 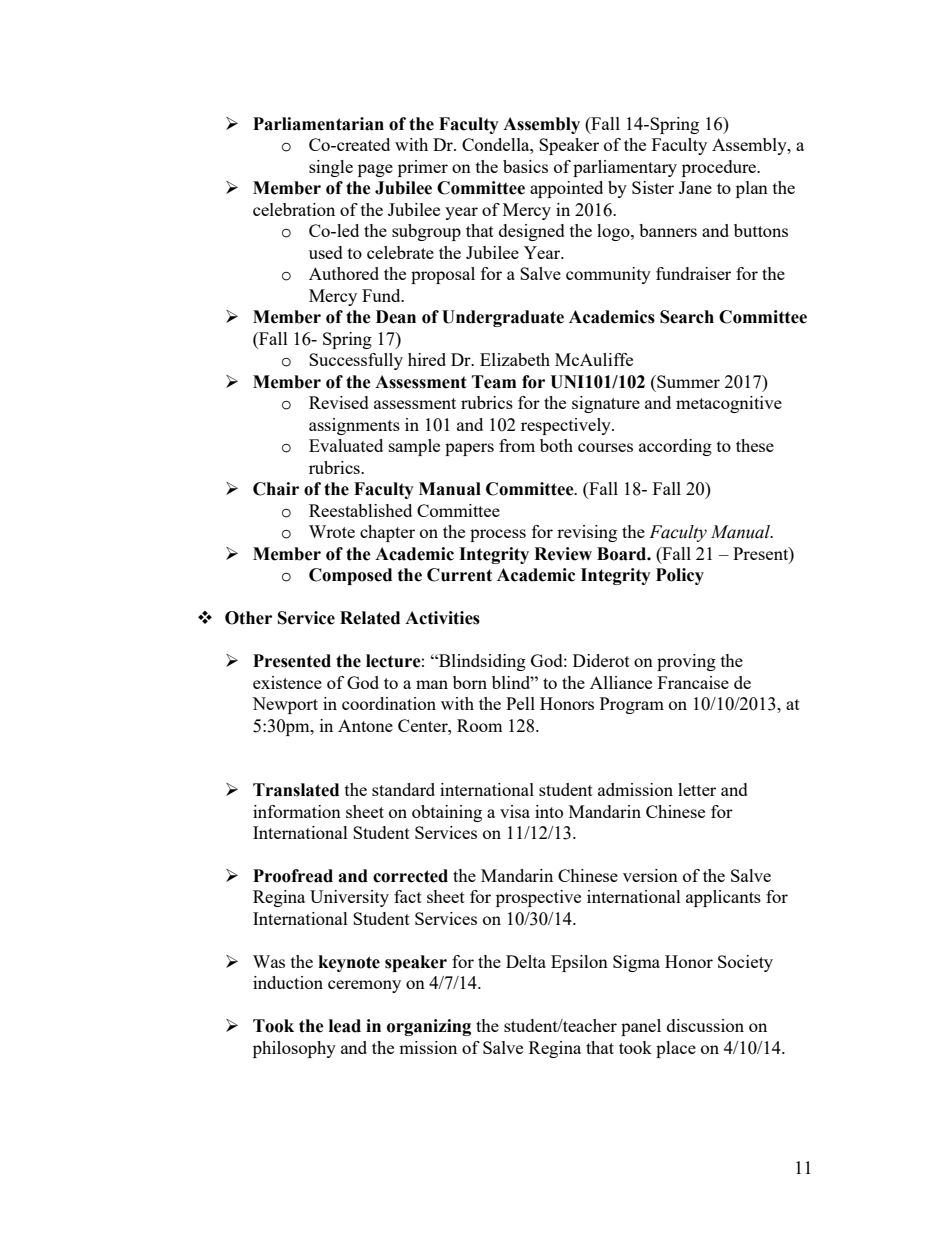 I want to click on Evaluated, so click(x=346, y=445).
